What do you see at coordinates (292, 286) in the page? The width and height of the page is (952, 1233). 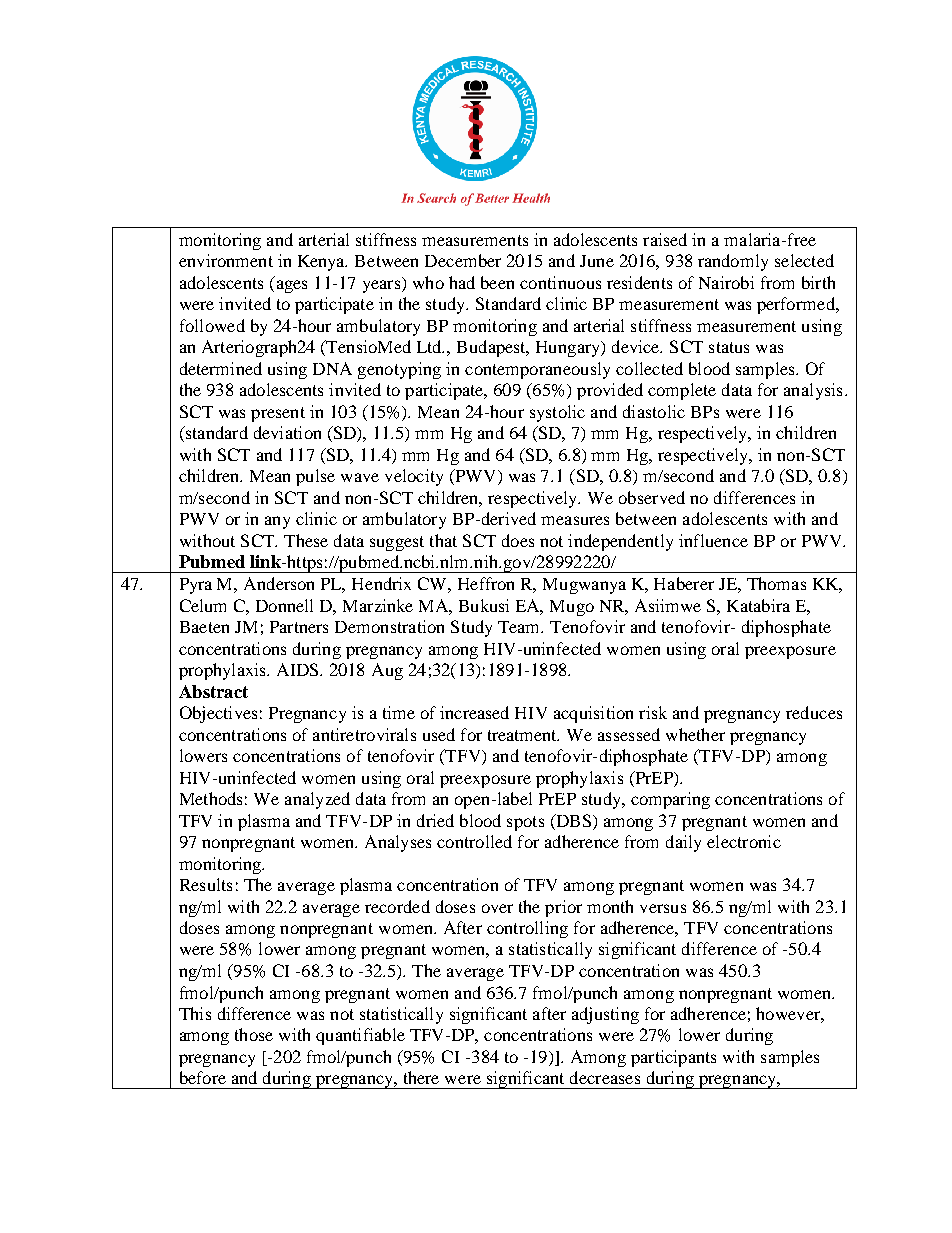 I see `ages` at bounding box center [292, 286].
